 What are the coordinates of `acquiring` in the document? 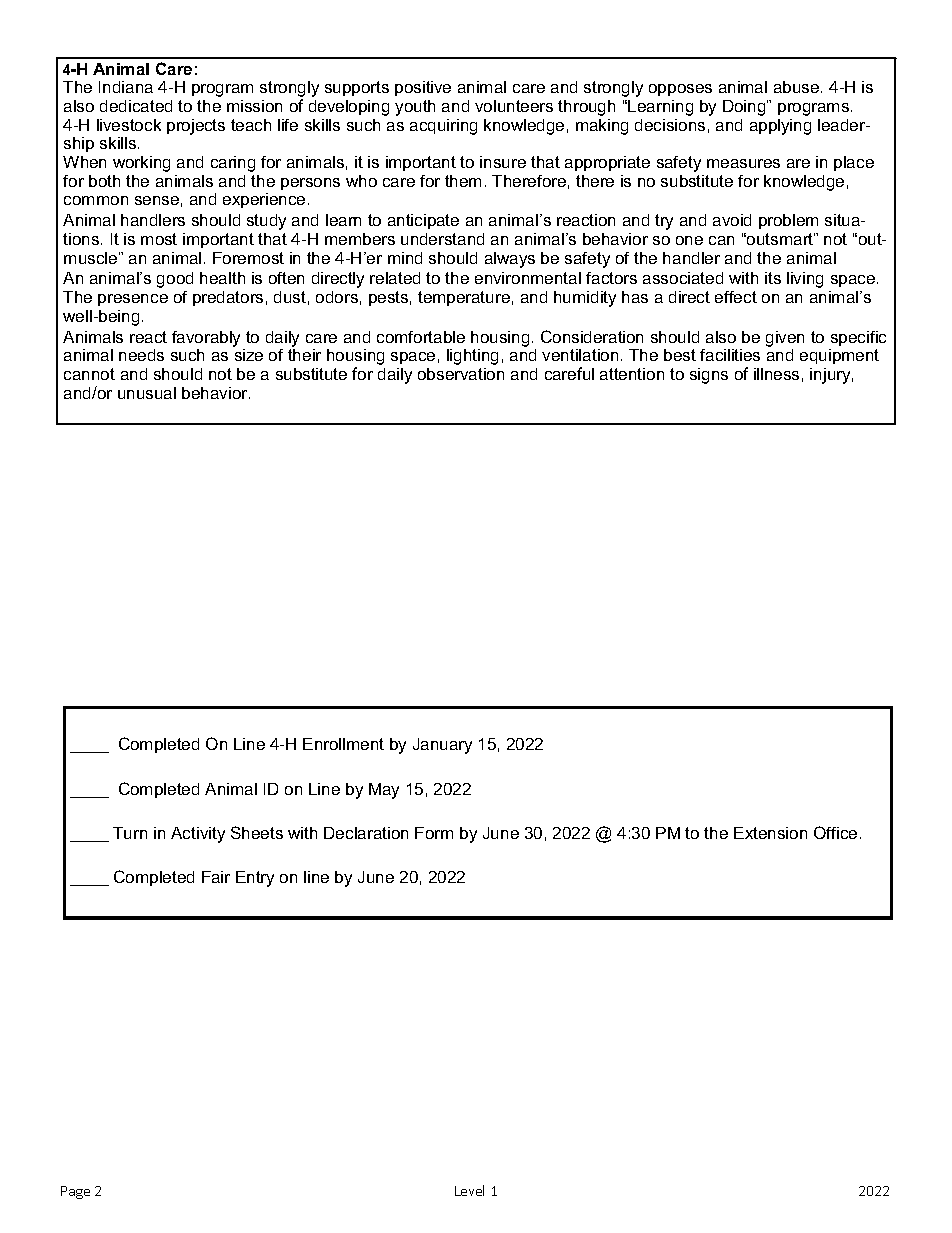 It's located at (443, 127).
